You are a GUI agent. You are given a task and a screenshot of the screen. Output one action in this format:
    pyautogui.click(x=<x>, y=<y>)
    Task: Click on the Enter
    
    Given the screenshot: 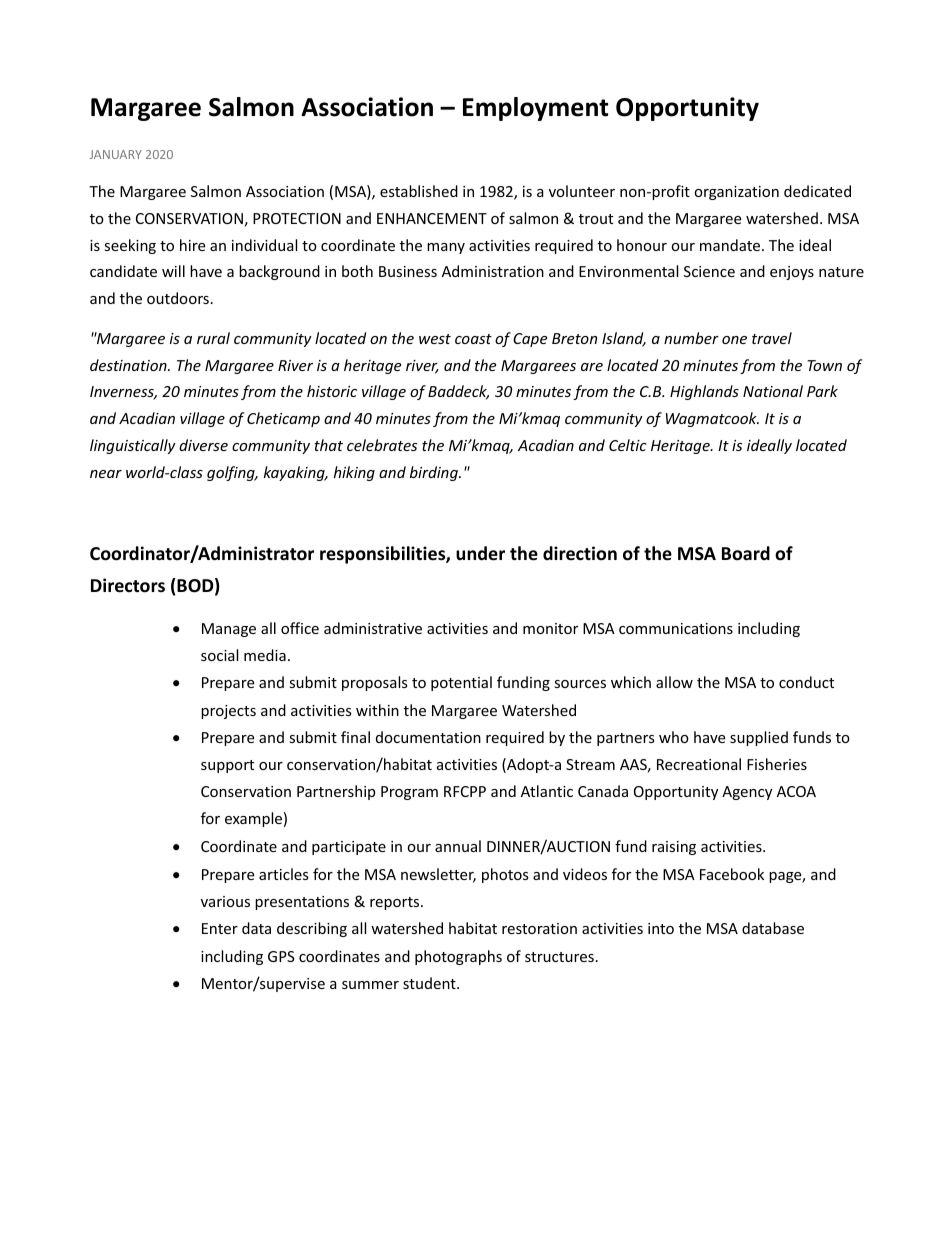 What is the action you would take?
    pyautogui.click(x=220, y=928)
